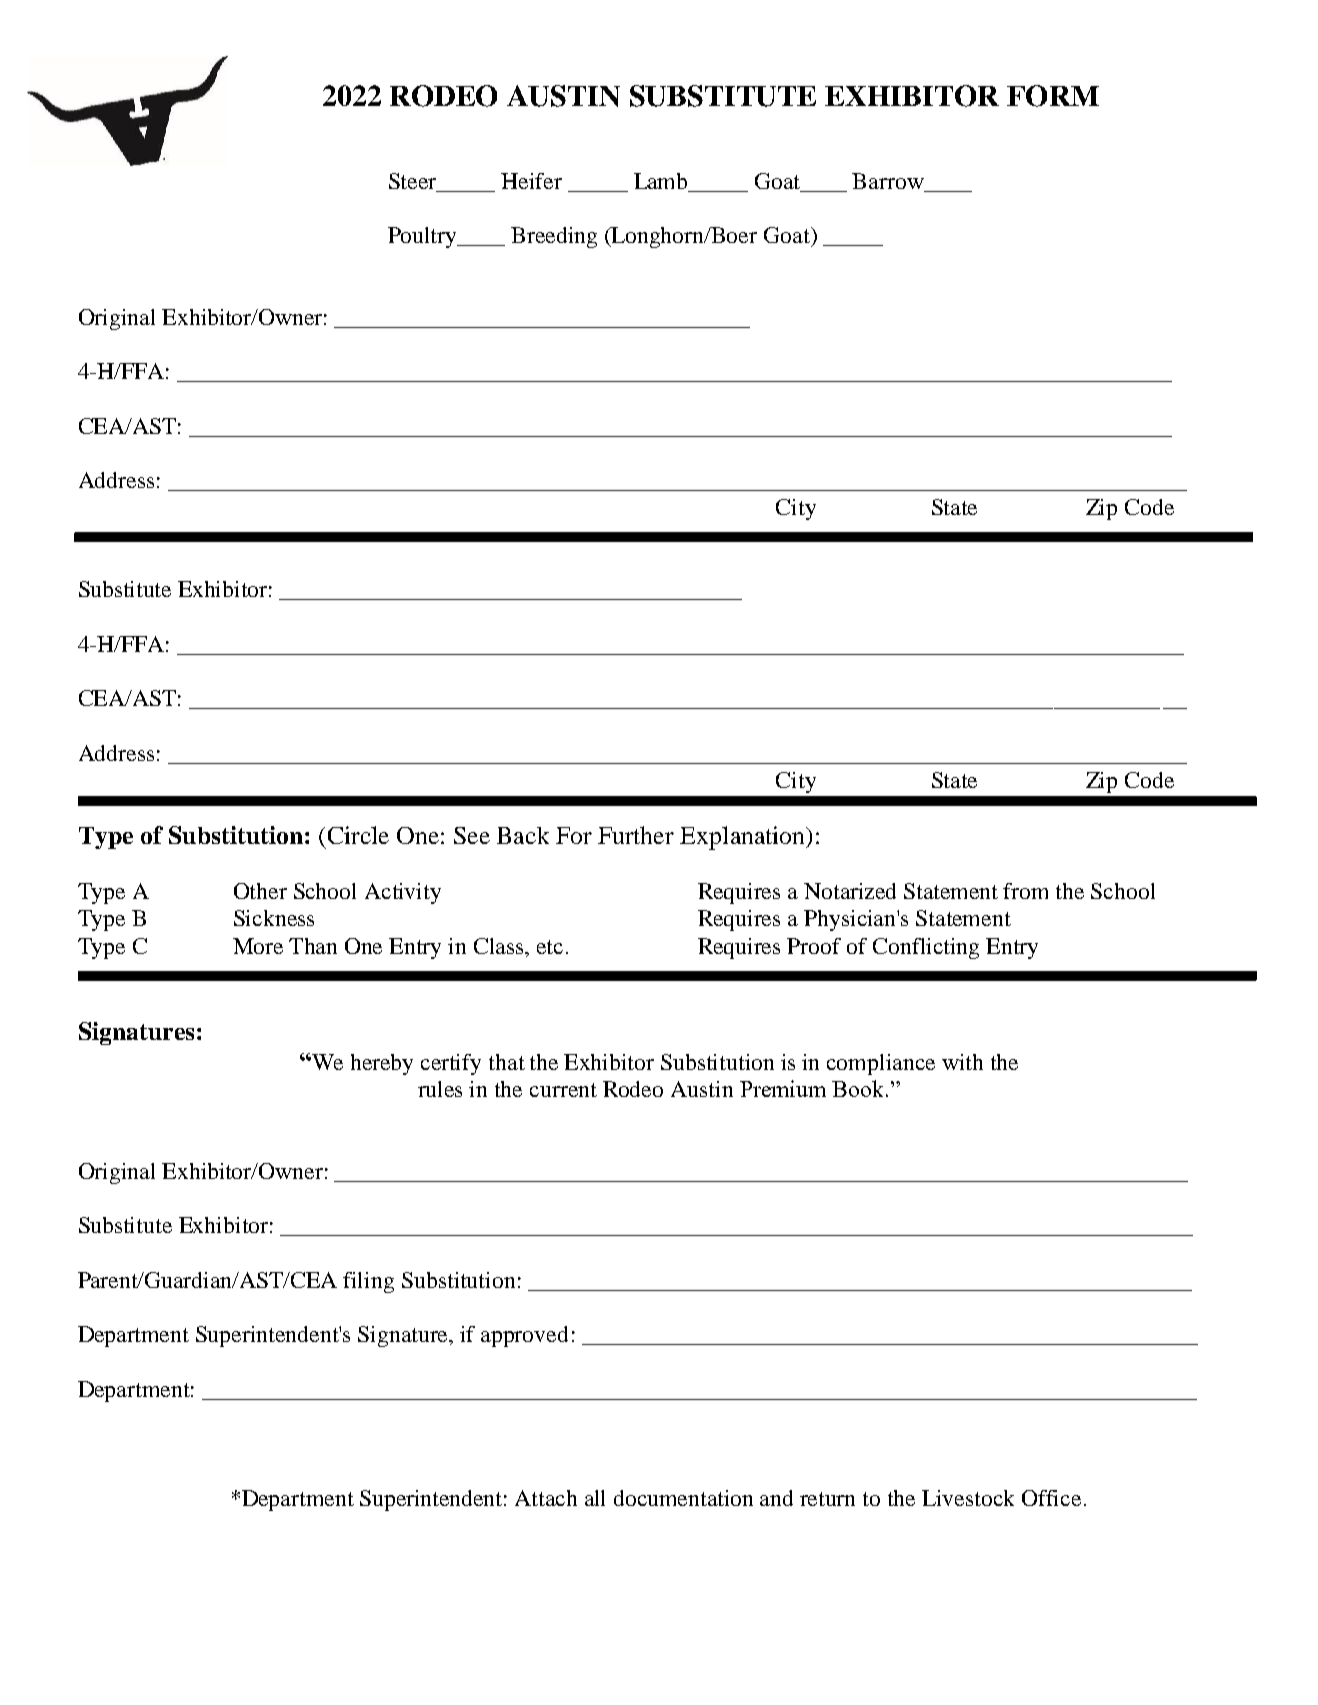 The image size is (1318, 1705). What do you see at coordinates (554, 237) in the screenshot?
I see `Breeding` at bounding box center [554, 237].
